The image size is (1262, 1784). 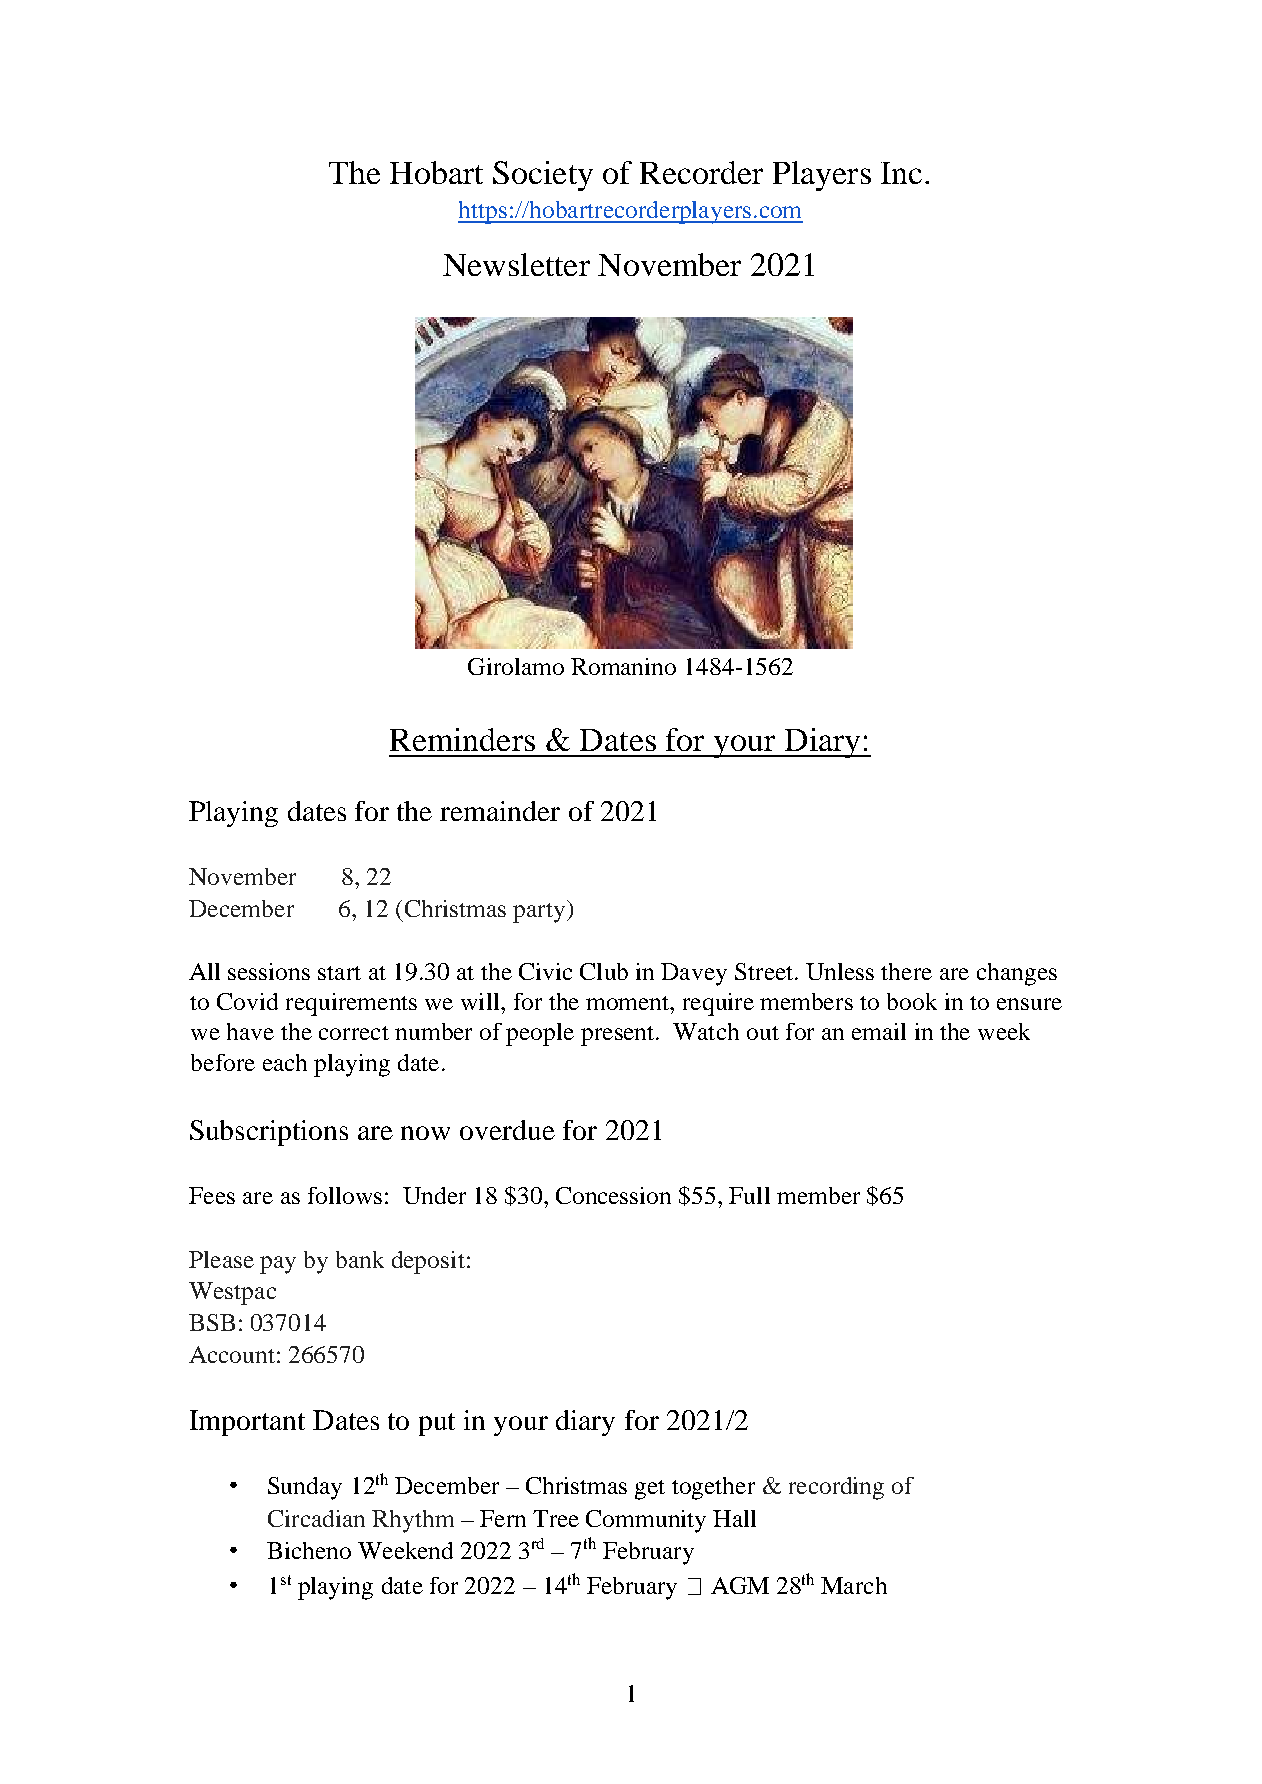 What do you see at coordinates (500, 811) in the page?
I see `remainder` at bounding box center [500, 811].
